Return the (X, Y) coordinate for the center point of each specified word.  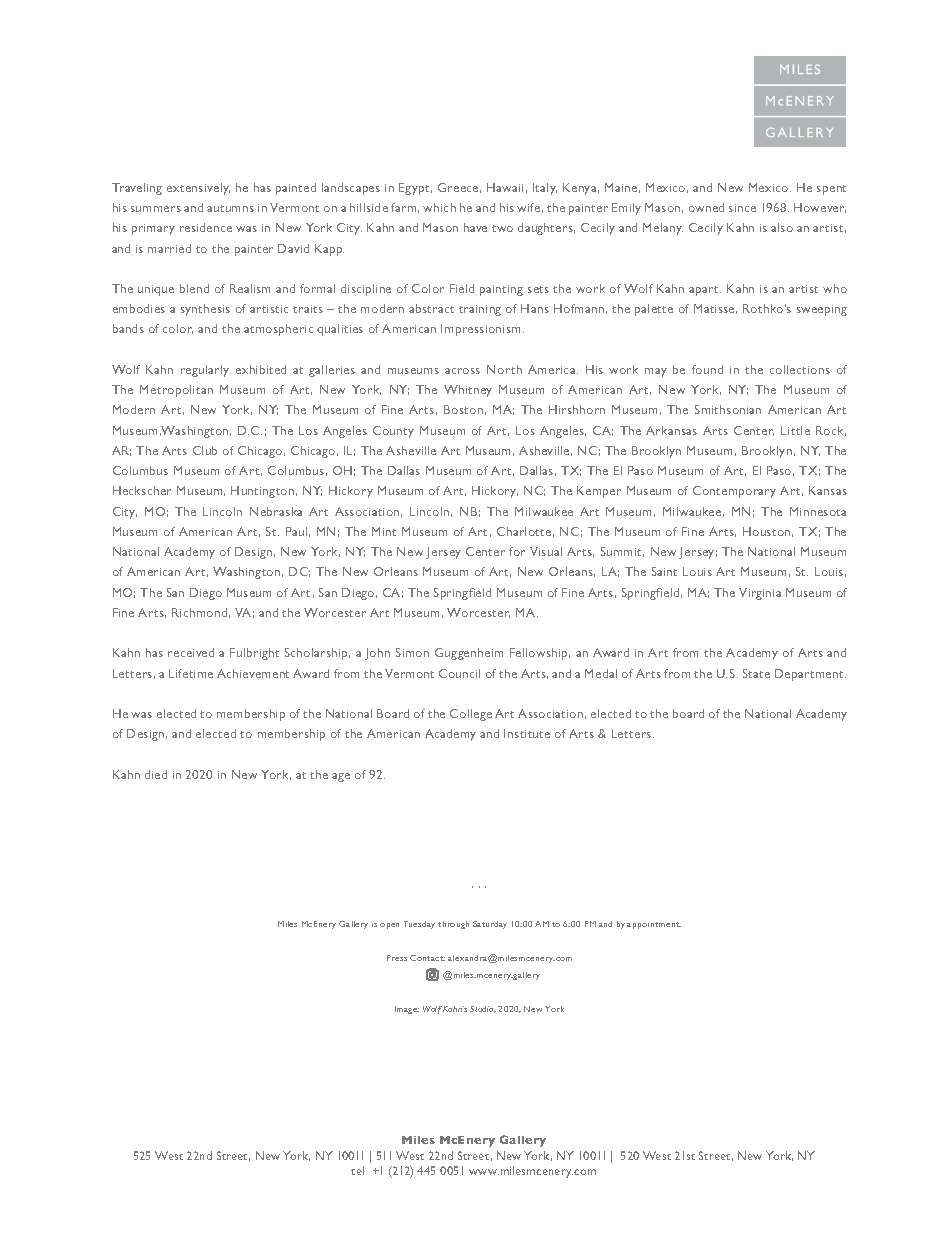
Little (795, 430)
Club (205, 450)
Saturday (490, 925)
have (475, 227)
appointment (654, 925)
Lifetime (191, 673)
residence (206, 227)
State (756, 673)
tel (357, 1170)
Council (459, 673)
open (389, 926)
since (742, 208)
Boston (463, 409)
